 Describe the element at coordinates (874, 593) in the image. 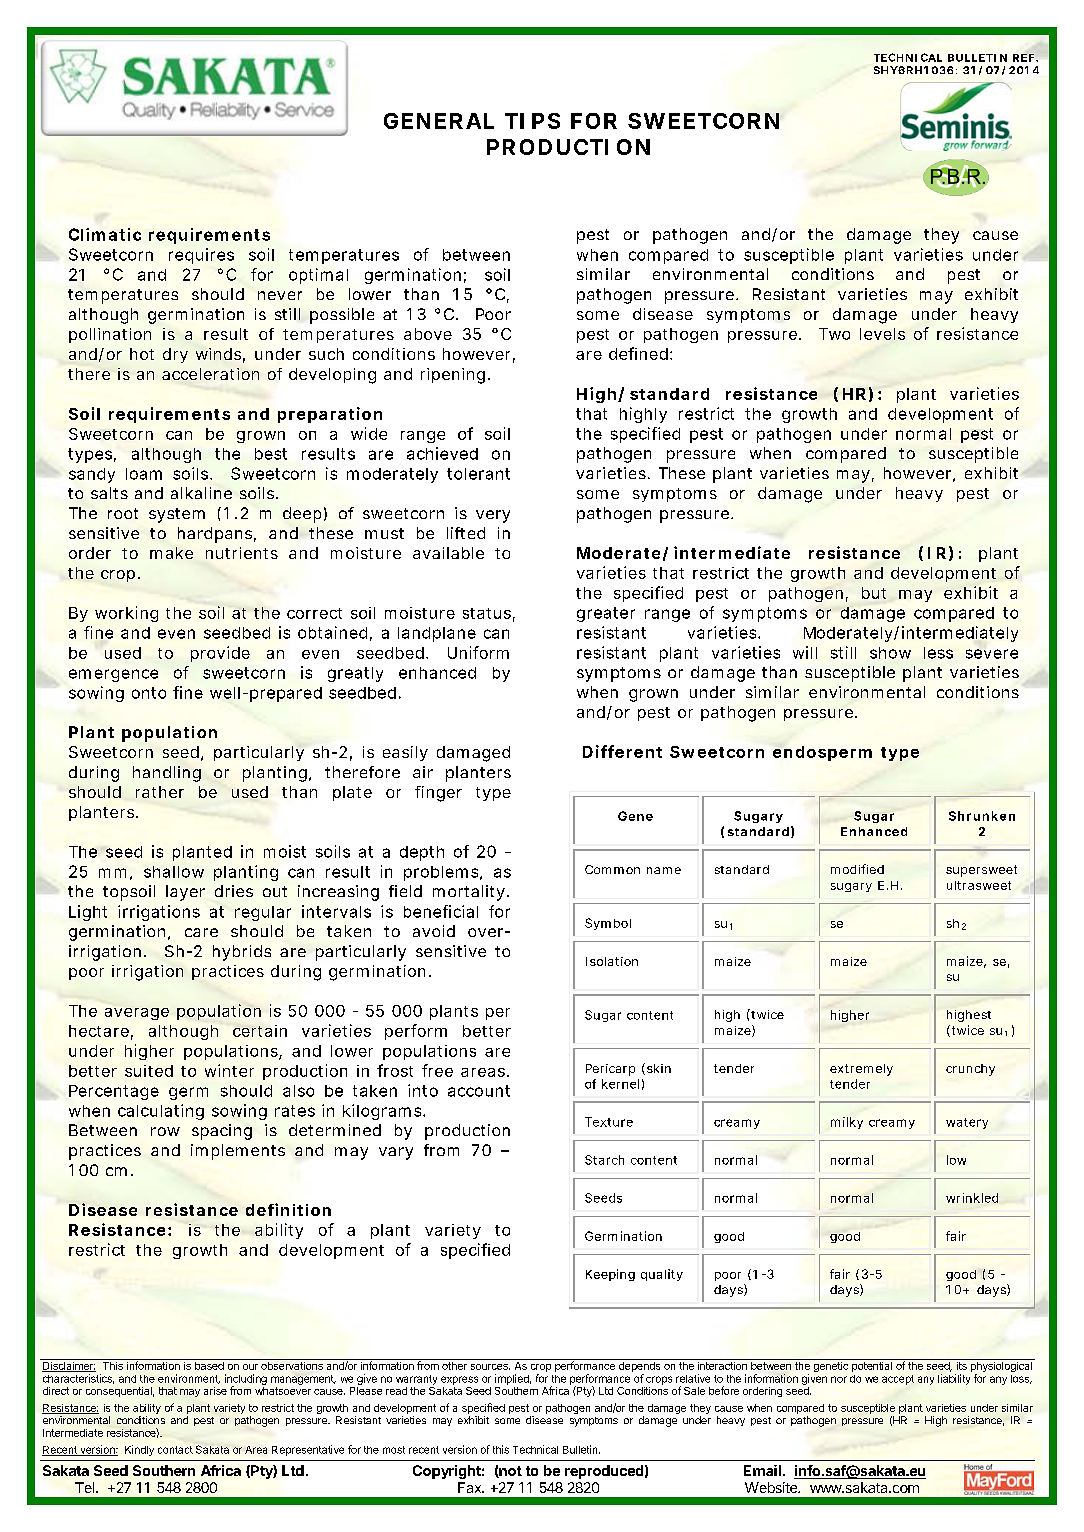

I see `but` at that location.
